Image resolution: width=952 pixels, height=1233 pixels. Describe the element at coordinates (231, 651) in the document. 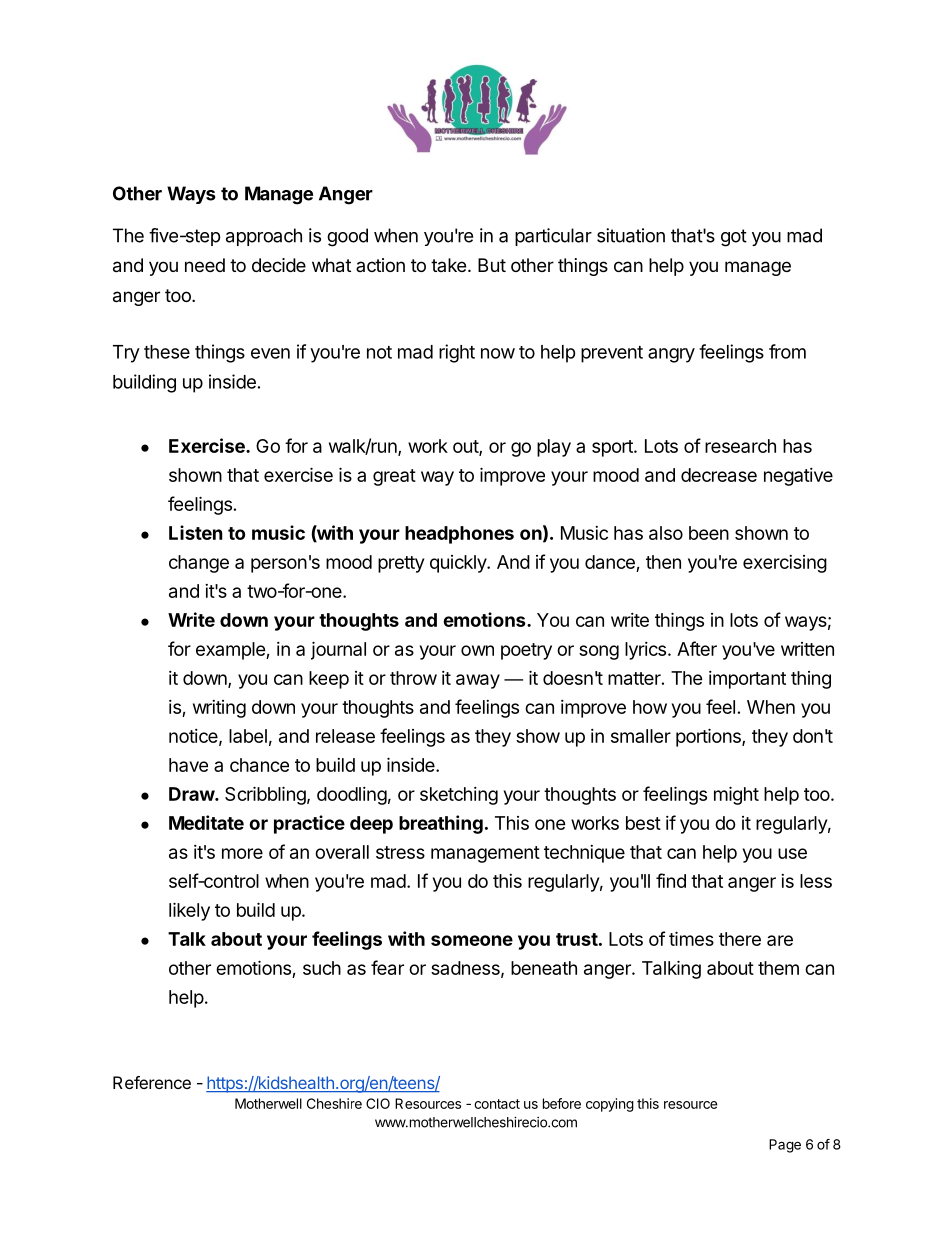

I see `example` at that location.
